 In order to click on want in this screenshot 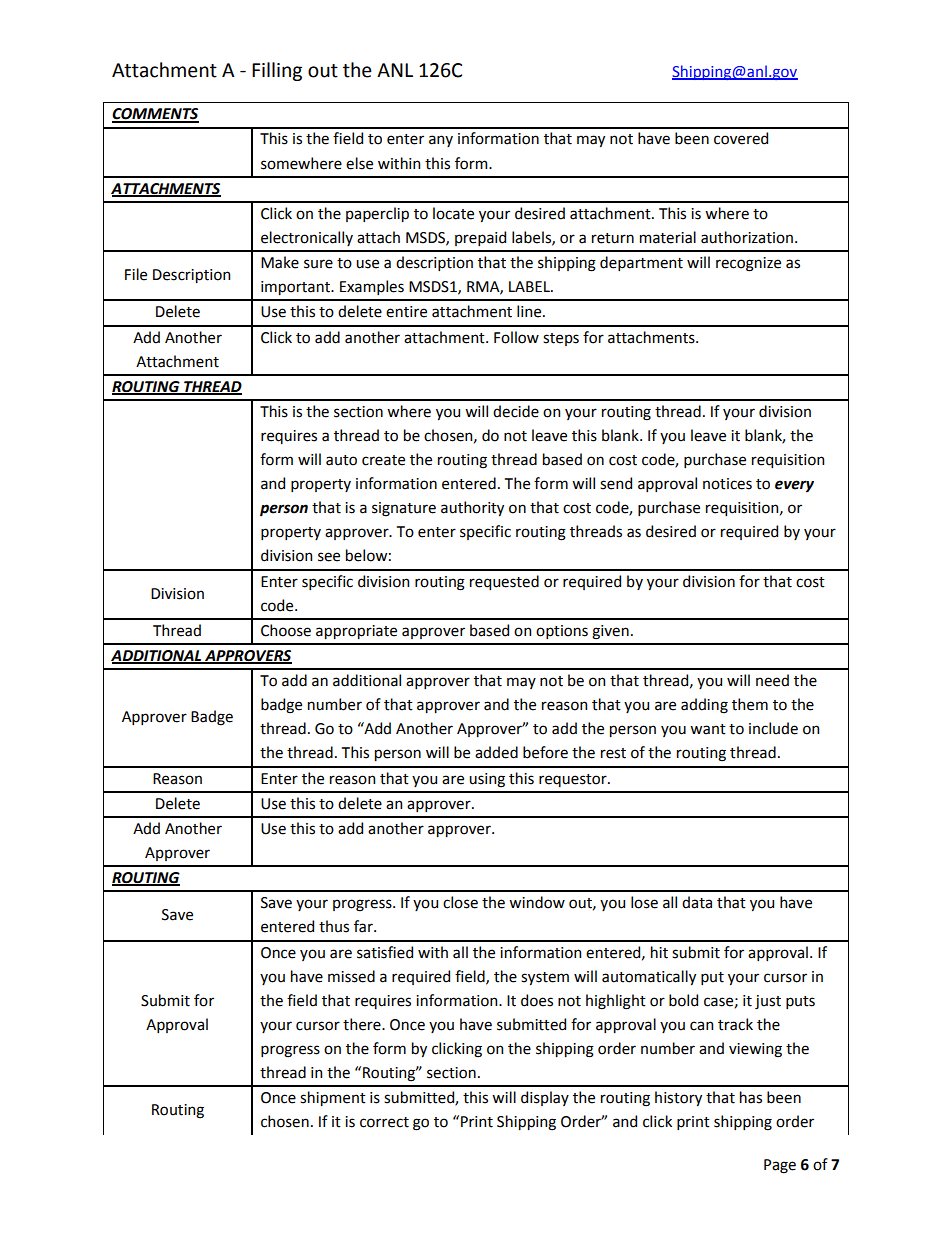, I will do `click(708, 729)`.
